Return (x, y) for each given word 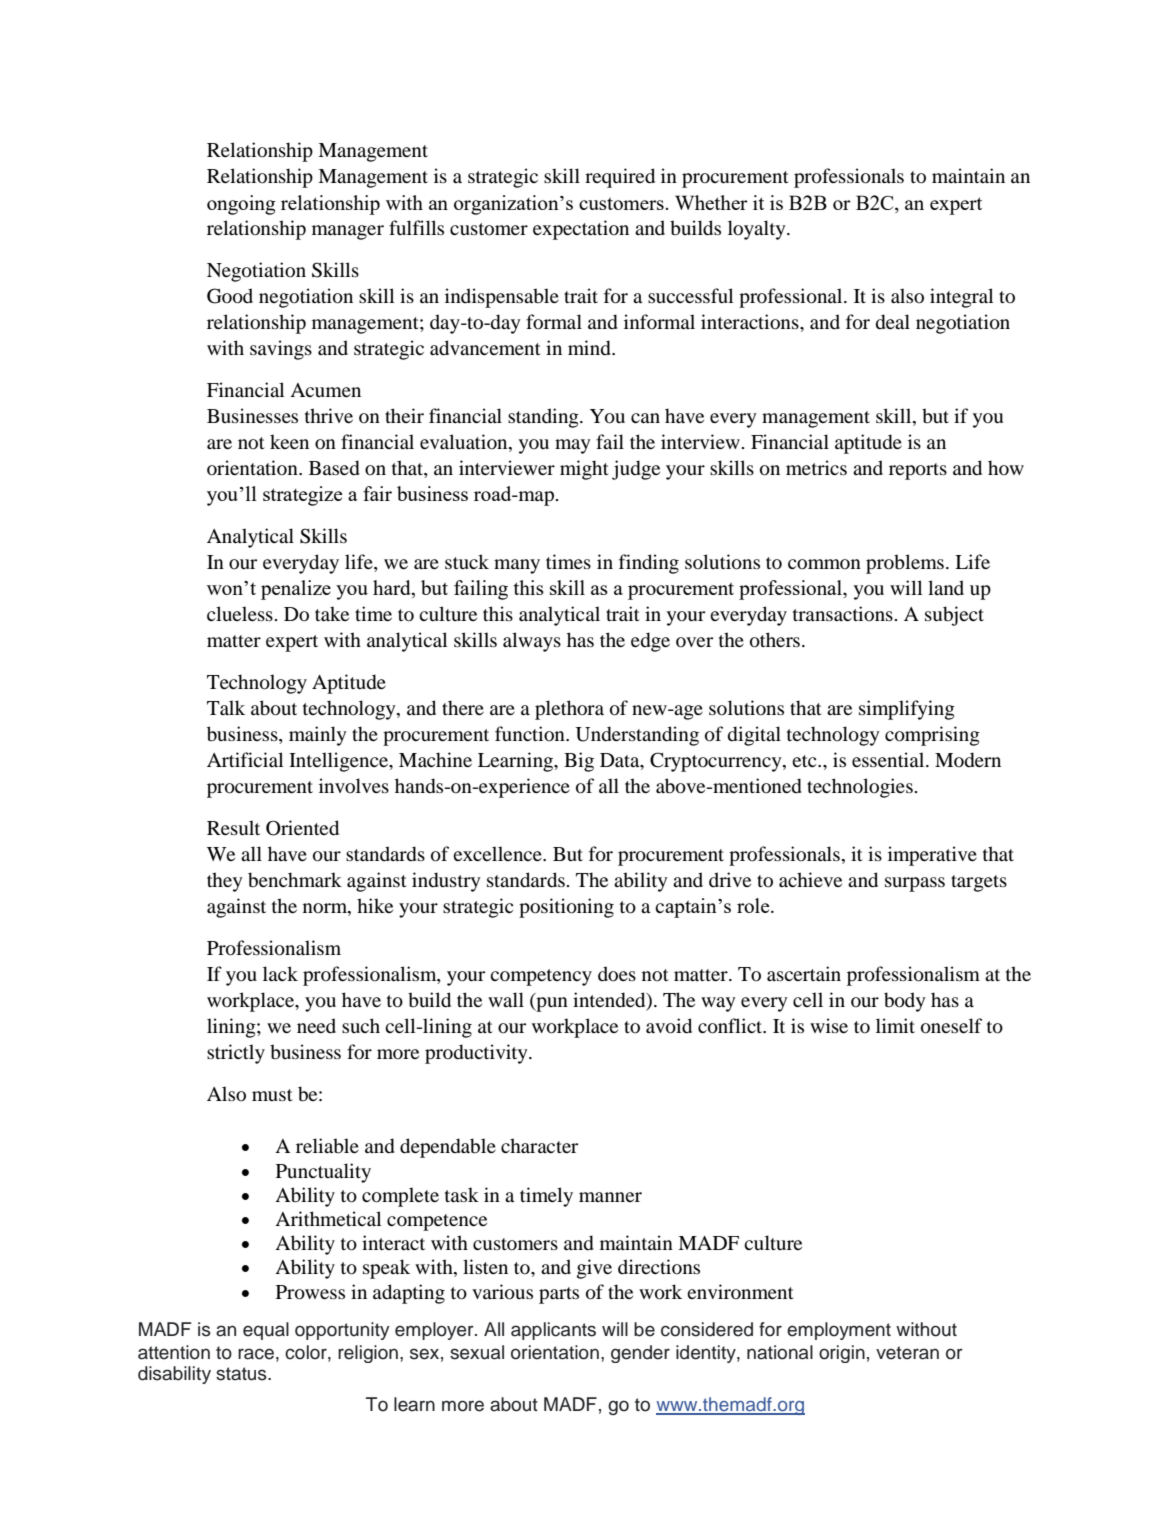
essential (889, 759)
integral (961, 298)
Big (579, 762)
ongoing (241, 205)
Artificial (245, 759)
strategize (302, 496)
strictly (236, 1054)
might (584, 470)
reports (918, 471)
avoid (669, 1026)
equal (266, 1331)
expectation (581, 230)
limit (895, 1025)
